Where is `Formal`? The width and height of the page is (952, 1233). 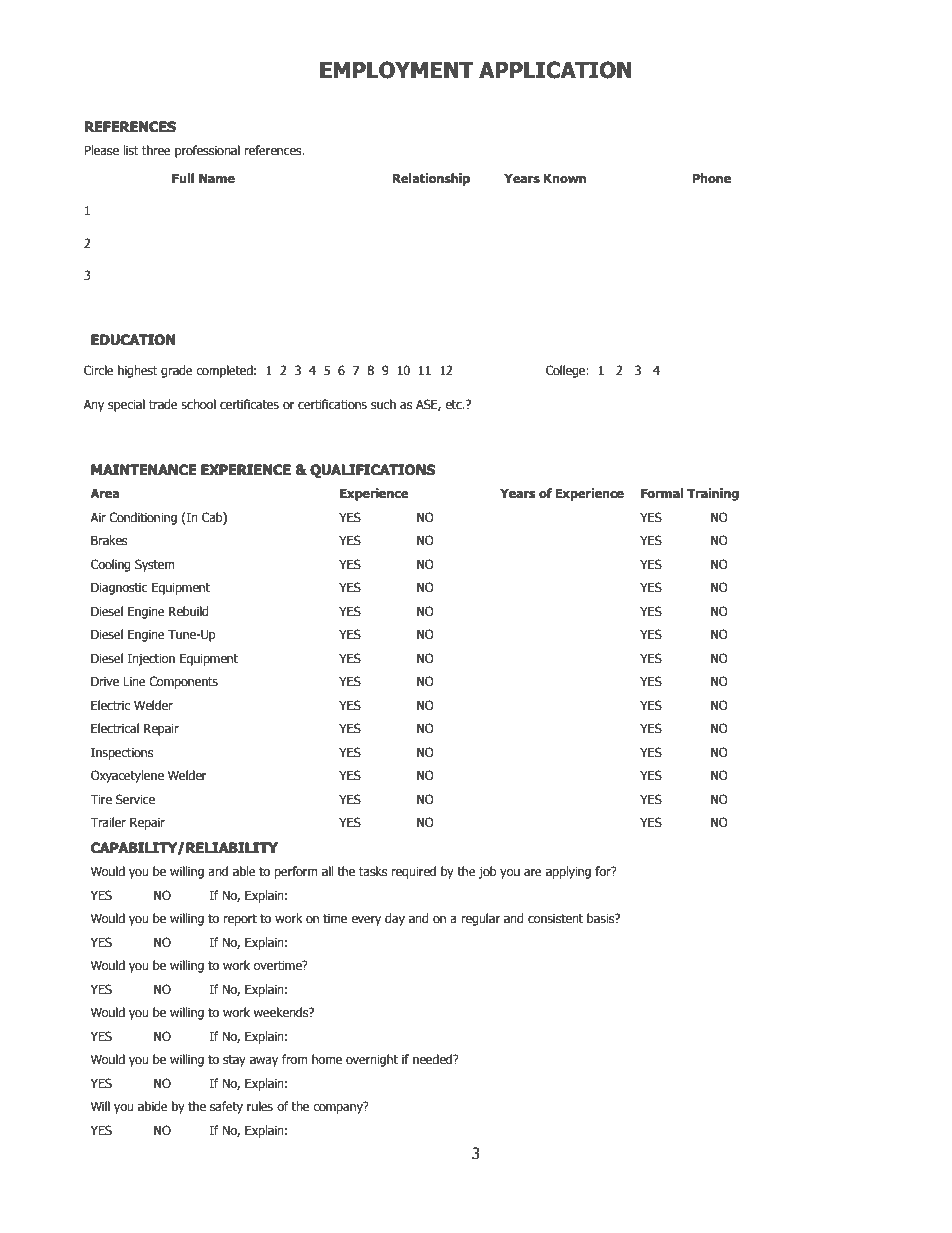
Formal is located at coordinates (662, 493).
